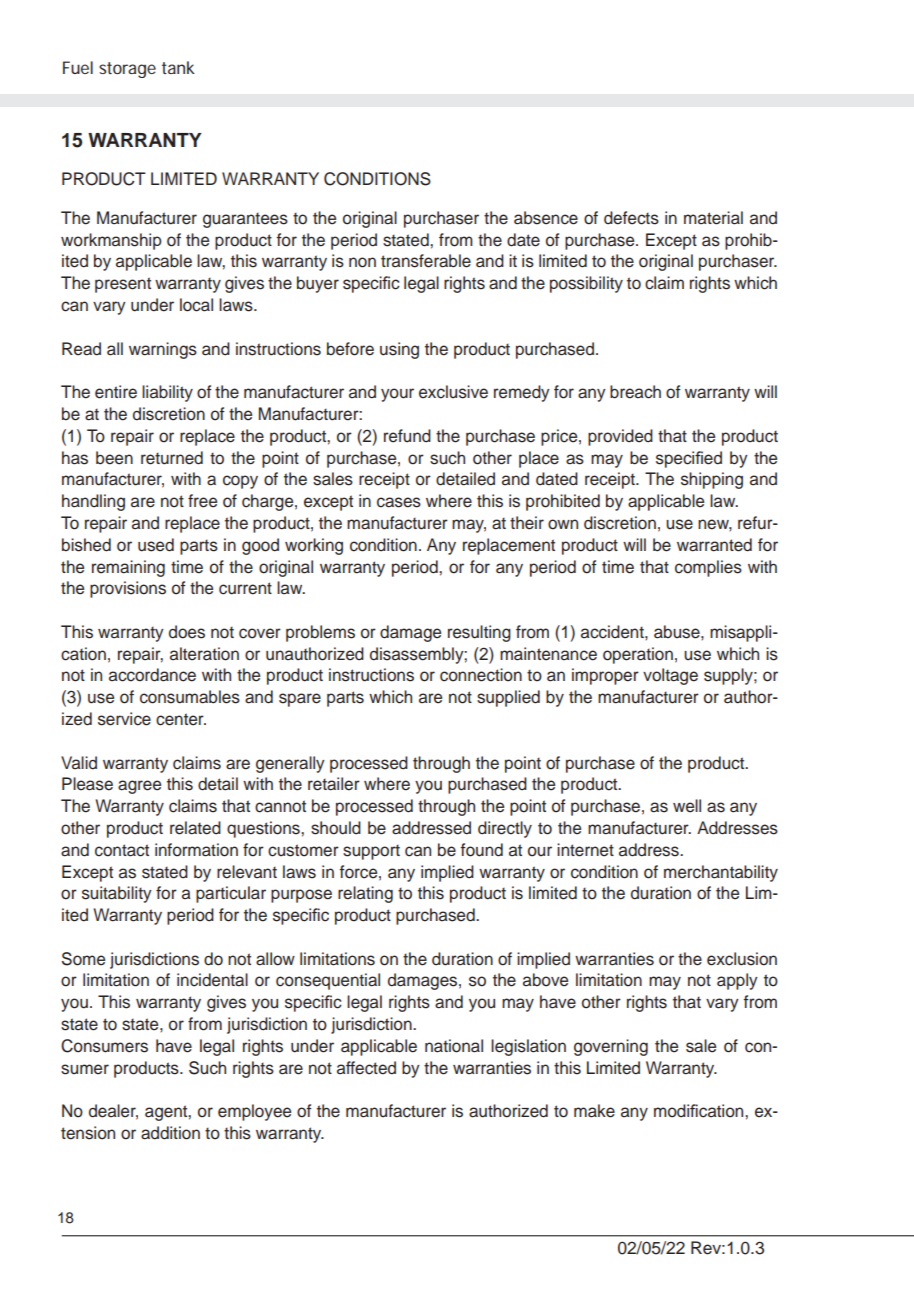  I want to click on tank, so click(178, 67).
